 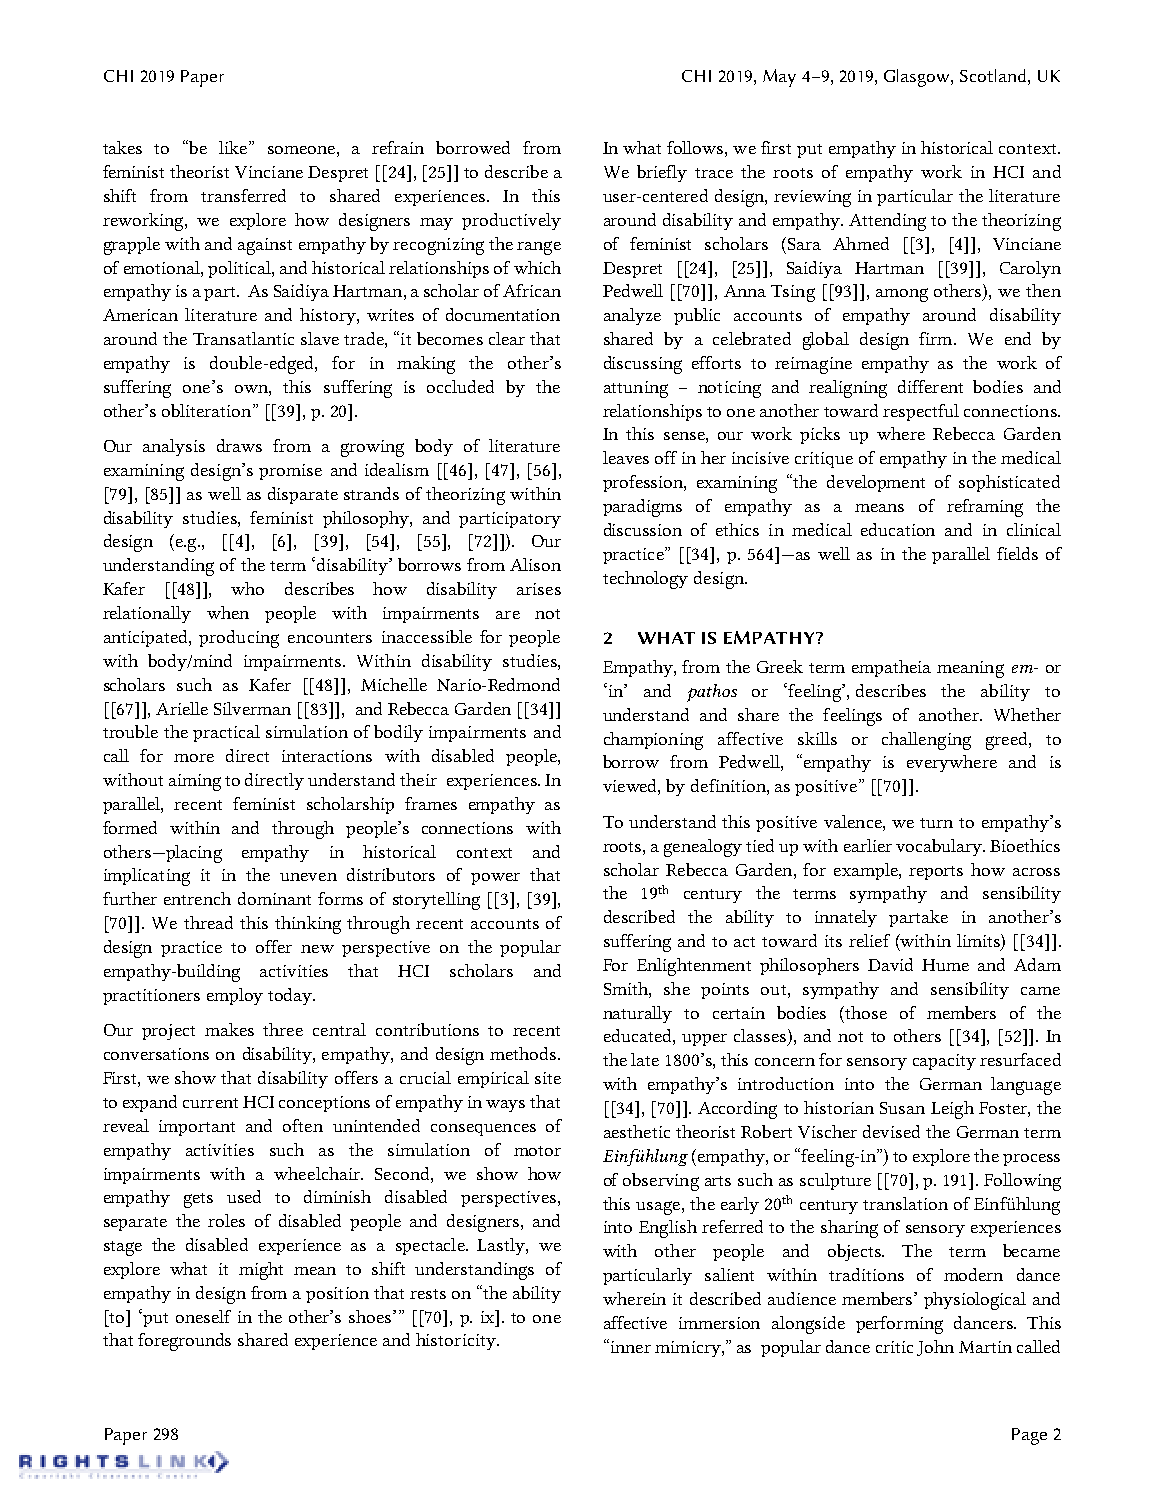 What do you see at coordinates (203, 1316) in the screenshot?
I see `oneself` at bounding box center [203, 1316].
